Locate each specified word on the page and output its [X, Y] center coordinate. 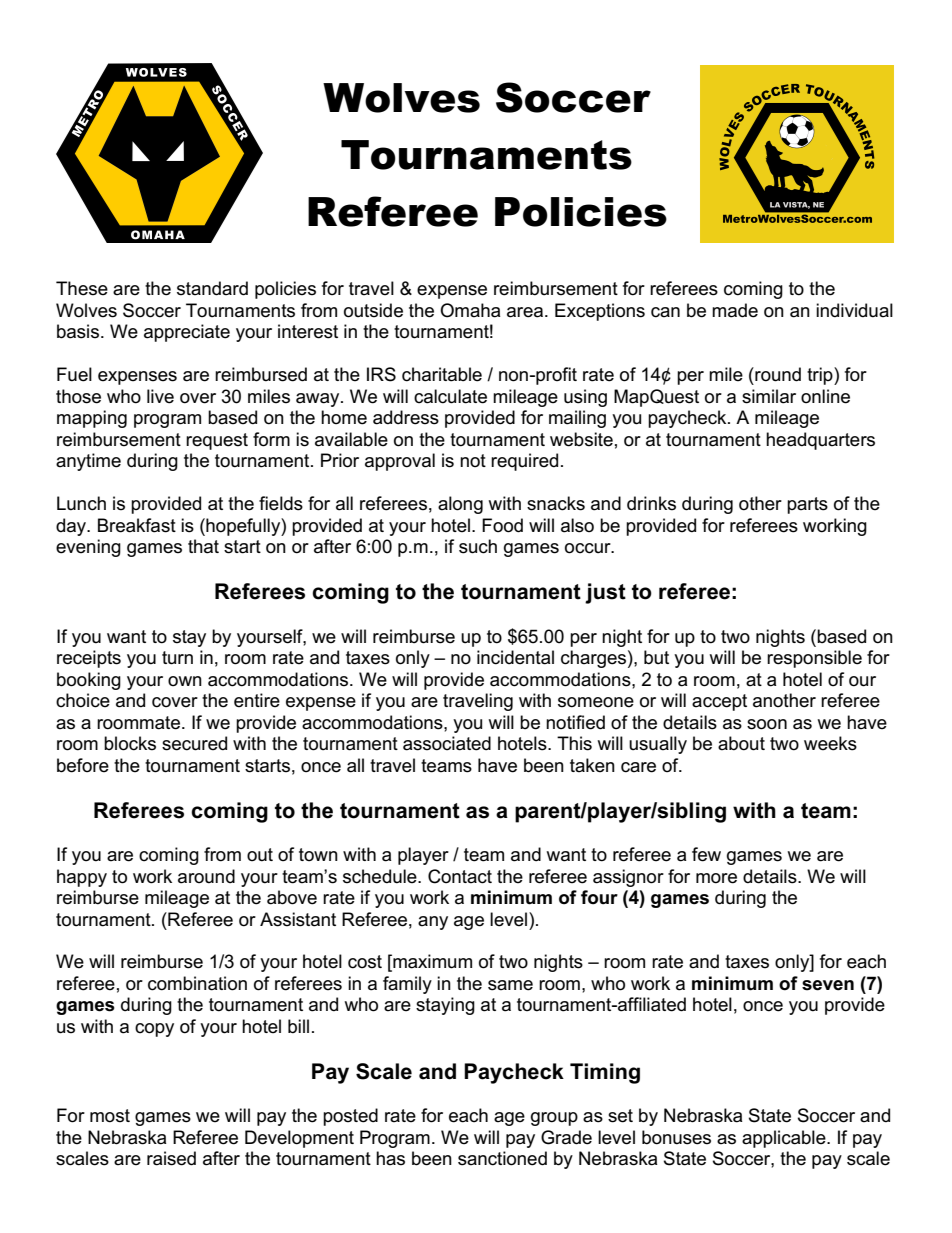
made [735, 310]
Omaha [470, 310]
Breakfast [137, 525]
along [460, 505]
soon [767, 724]
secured [194, 743]
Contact [460, 876]
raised [171, 1158]
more [716, 878]
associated [447, 743]
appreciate [187, 333]
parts [807, 505]
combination [197, 983]
